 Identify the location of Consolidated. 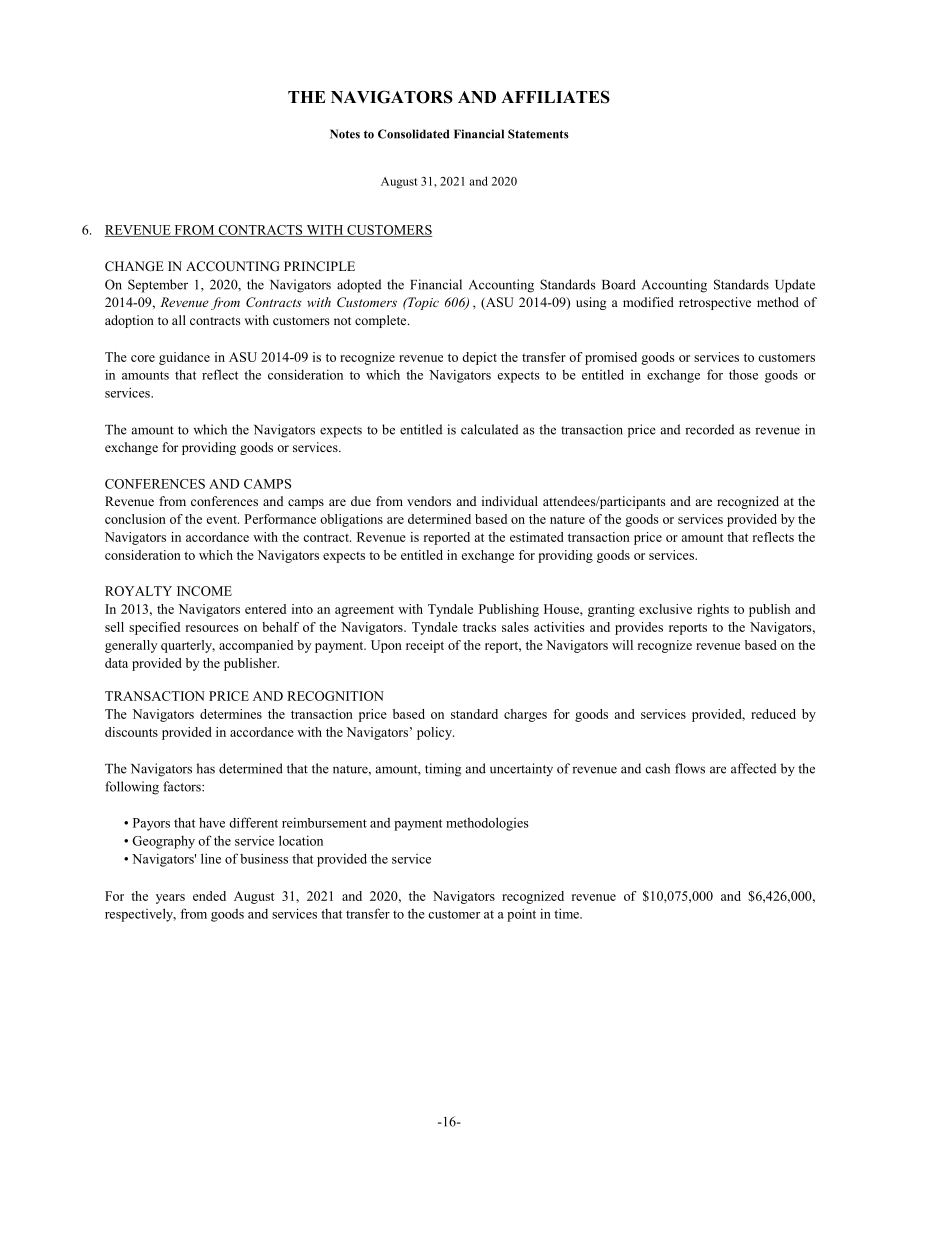
(414, 134).
